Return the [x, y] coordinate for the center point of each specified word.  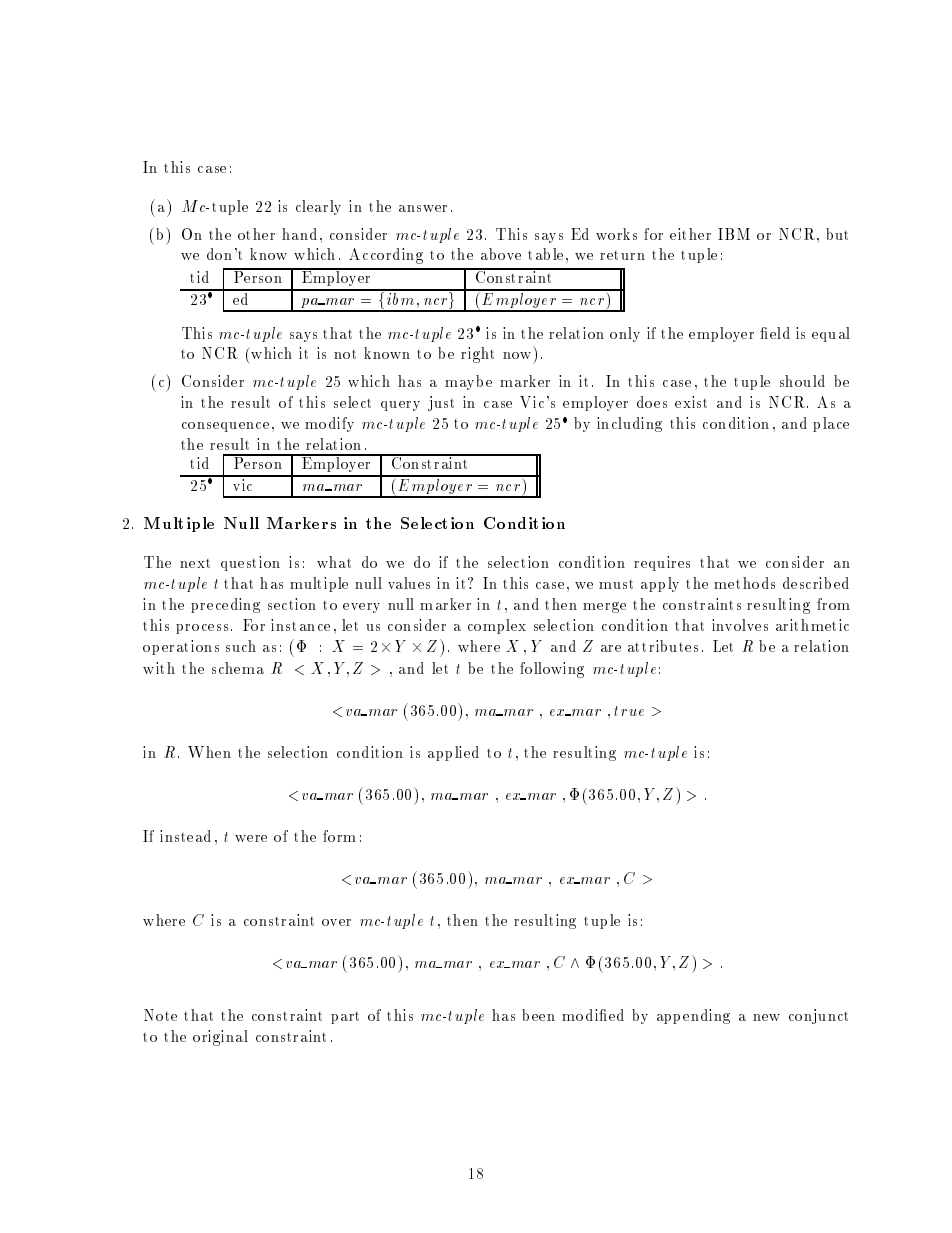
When [209, 752]
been [538, 1015]
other [256, 234]
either [690, 234]
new [766, 1017]
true [629, 711]
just [441, 403]
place [831, 424]
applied [453, 753]
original [220, 1038]
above [501, 254]
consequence [225, 427]
